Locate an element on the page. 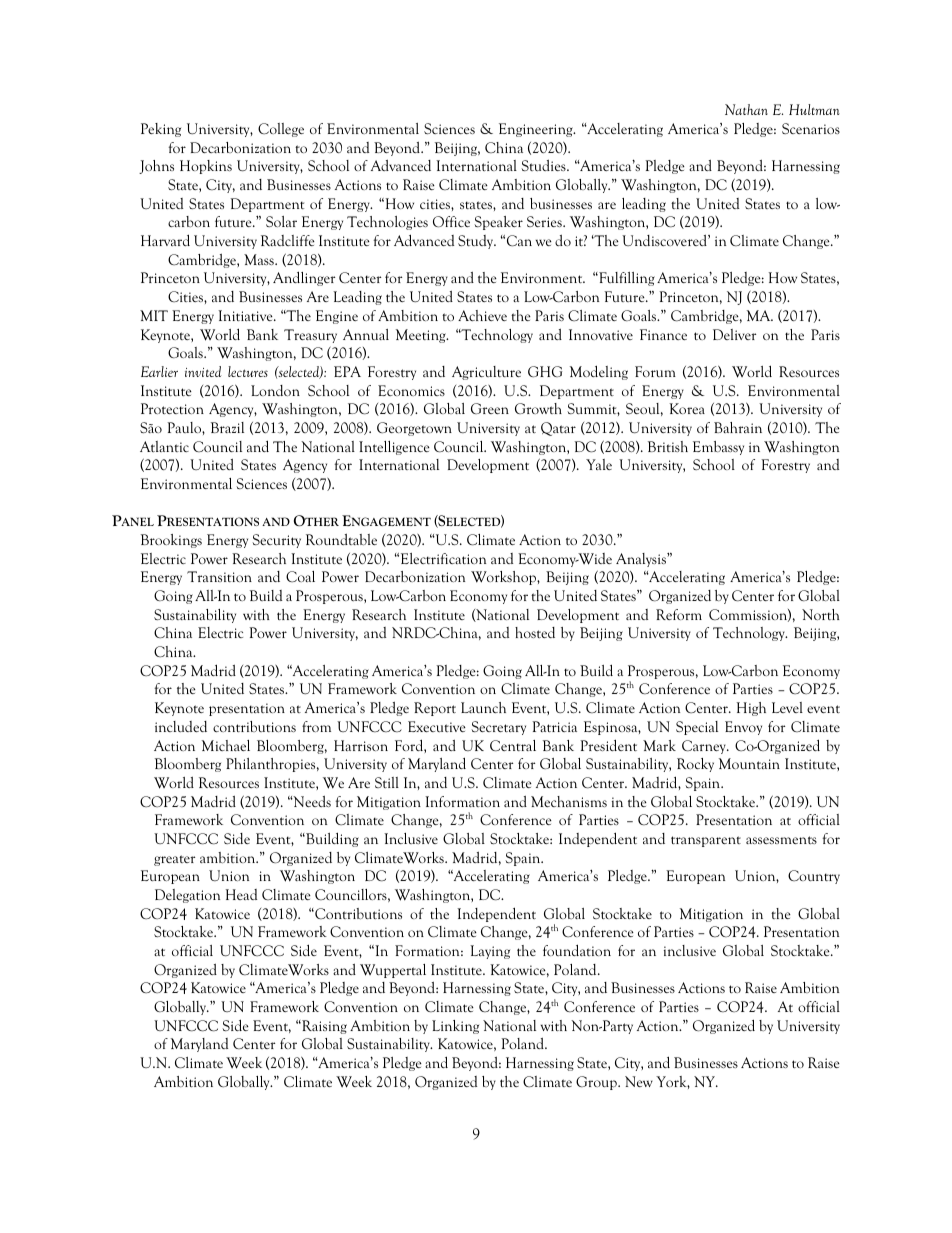 Image resolution: width=952 pixels, height=1233 pixels. Michael is located at coordinates (226, 745).
